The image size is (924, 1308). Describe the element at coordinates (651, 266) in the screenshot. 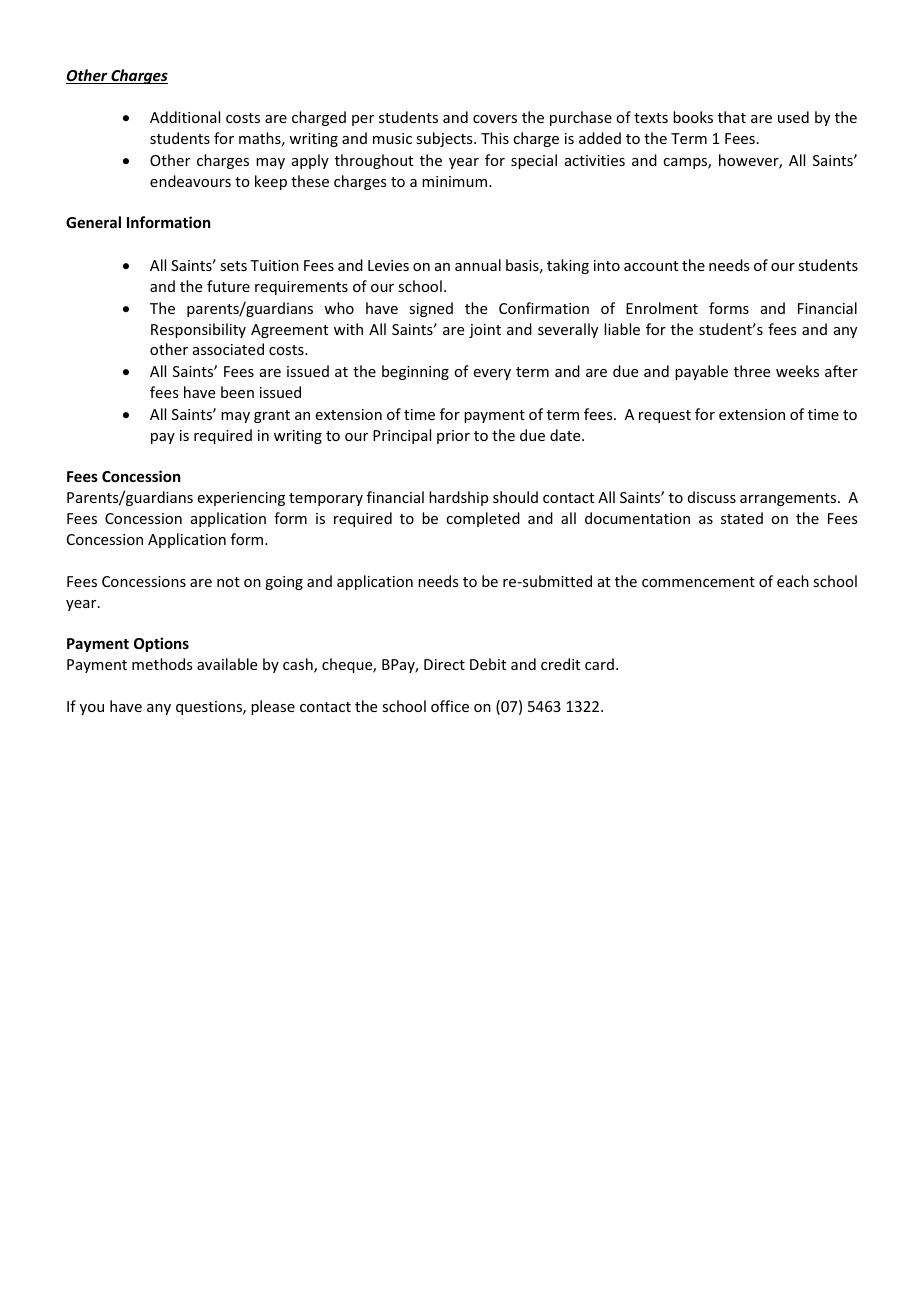

I see `account` at that location.
